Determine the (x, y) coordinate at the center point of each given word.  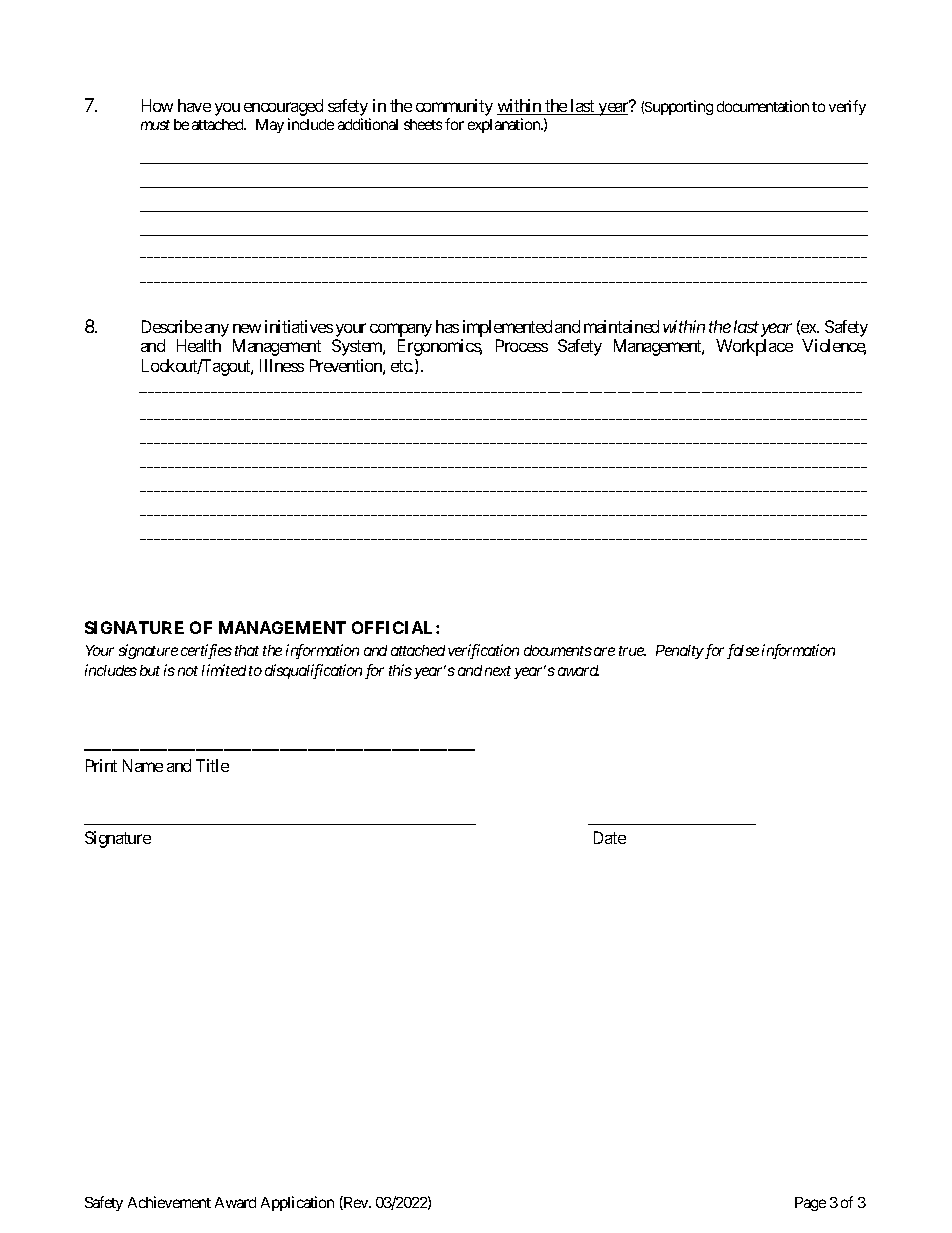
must (155, 125)
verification (483, 651)
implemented (507, 328)
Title (212, 765)
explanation (505, 125)
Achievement (169, 1202)
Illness (282, 365)
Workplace (754, 347)
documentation (763, 106)
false (743, 651)
